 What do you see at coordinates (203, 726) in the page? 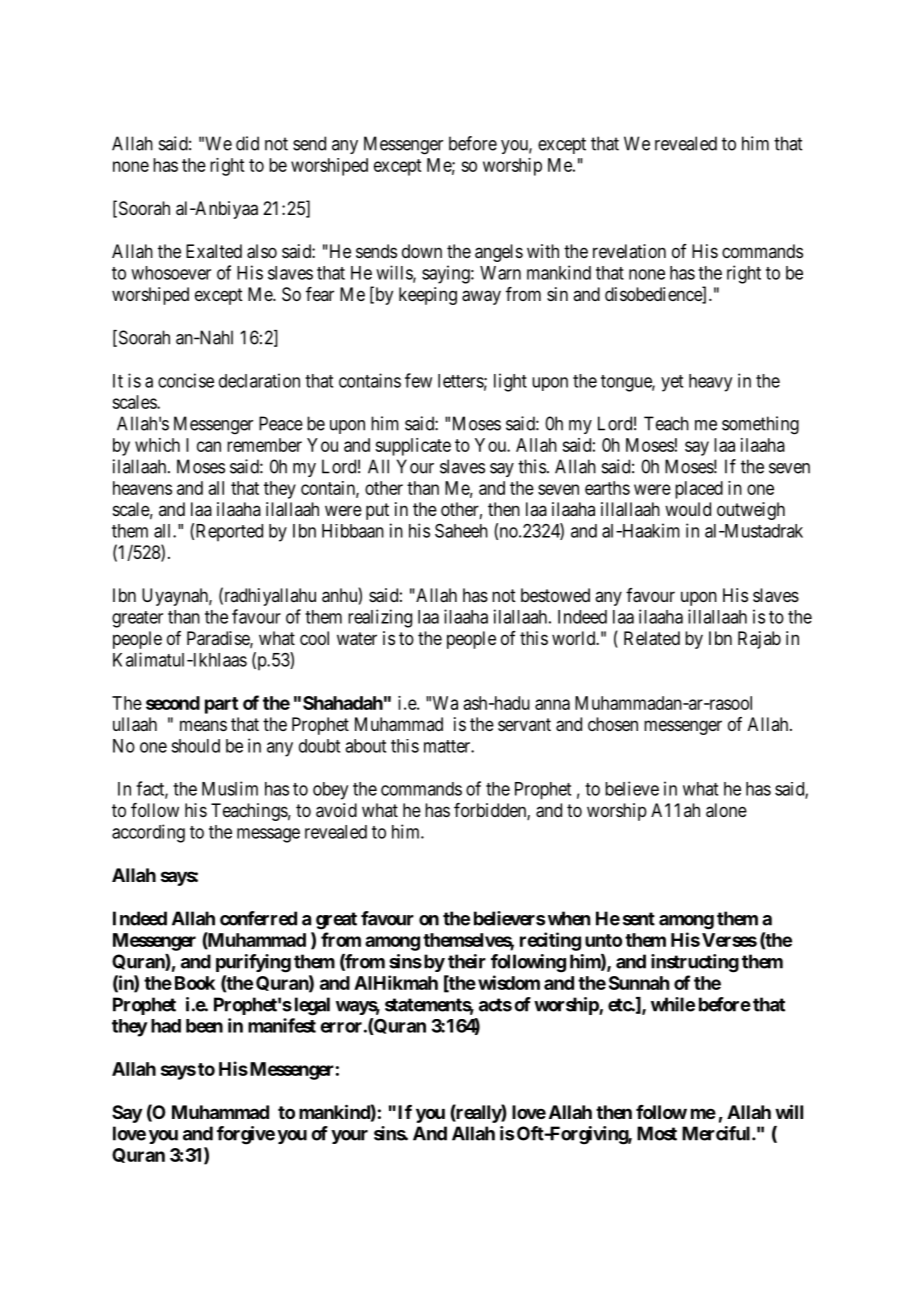
I see `means` at bounding box center [203, 726].
